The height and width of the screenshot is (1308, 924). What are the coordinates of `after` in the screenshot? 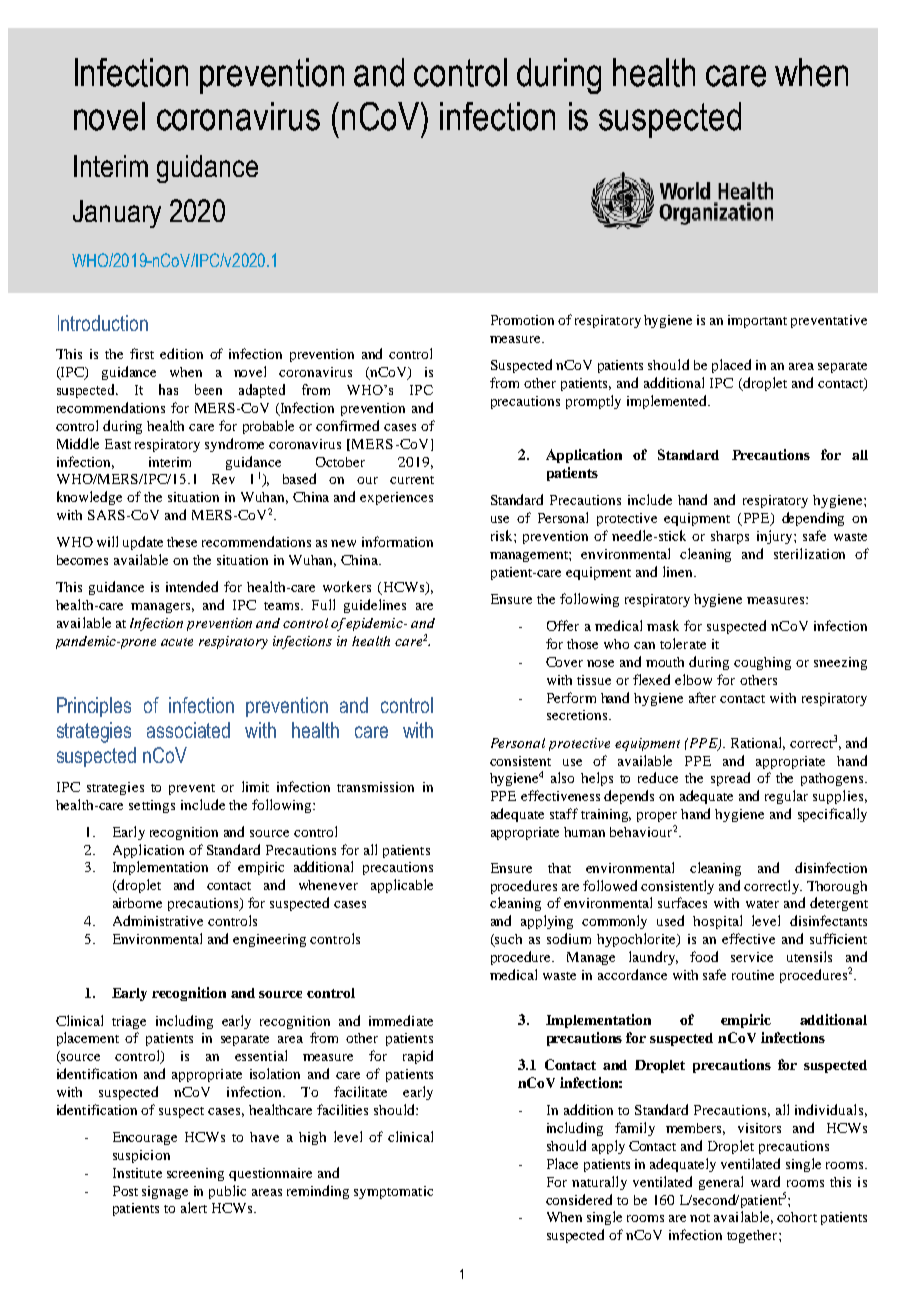 It's located at (702, 697).
